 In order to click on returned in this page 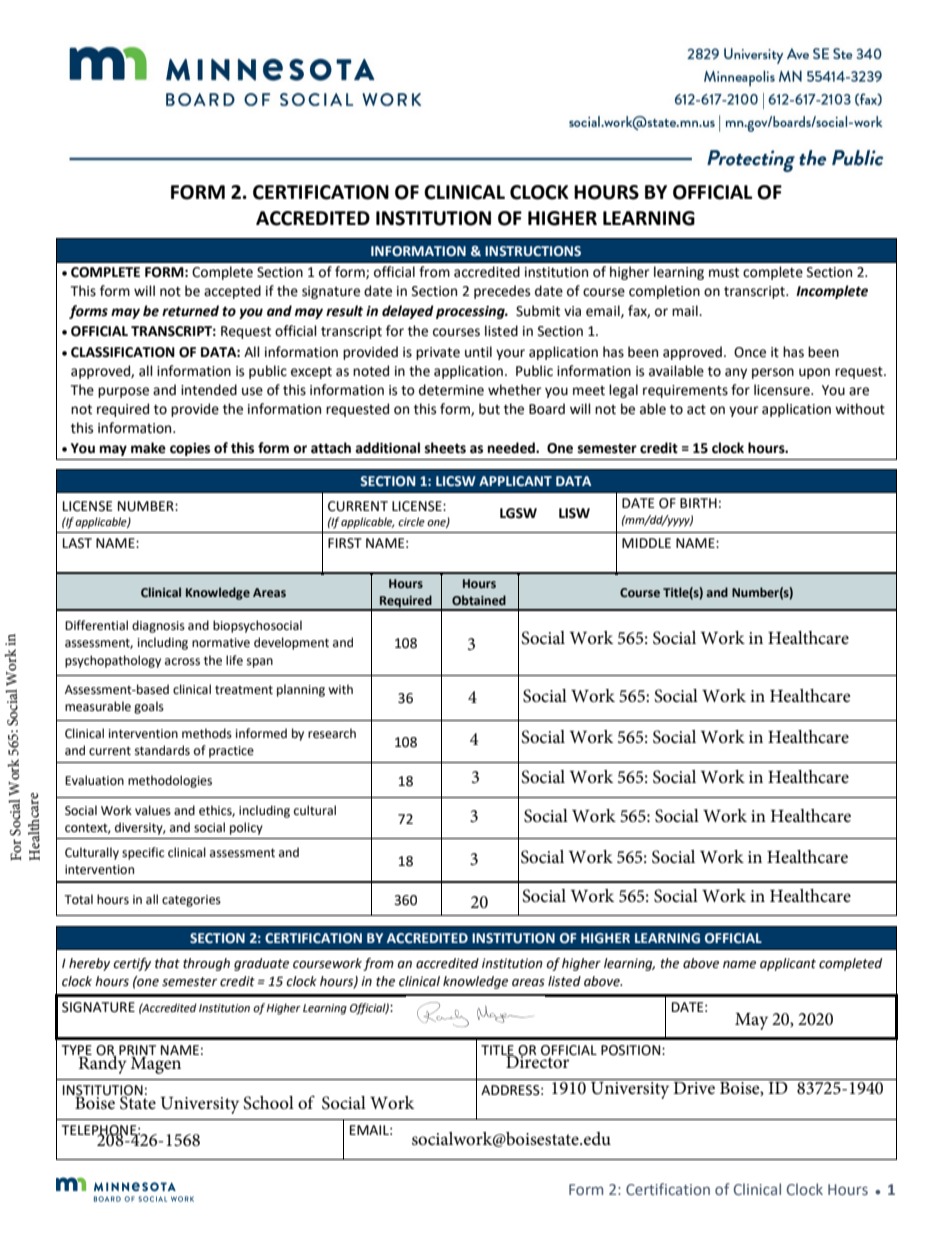, I will do `click(190, 311)`.
